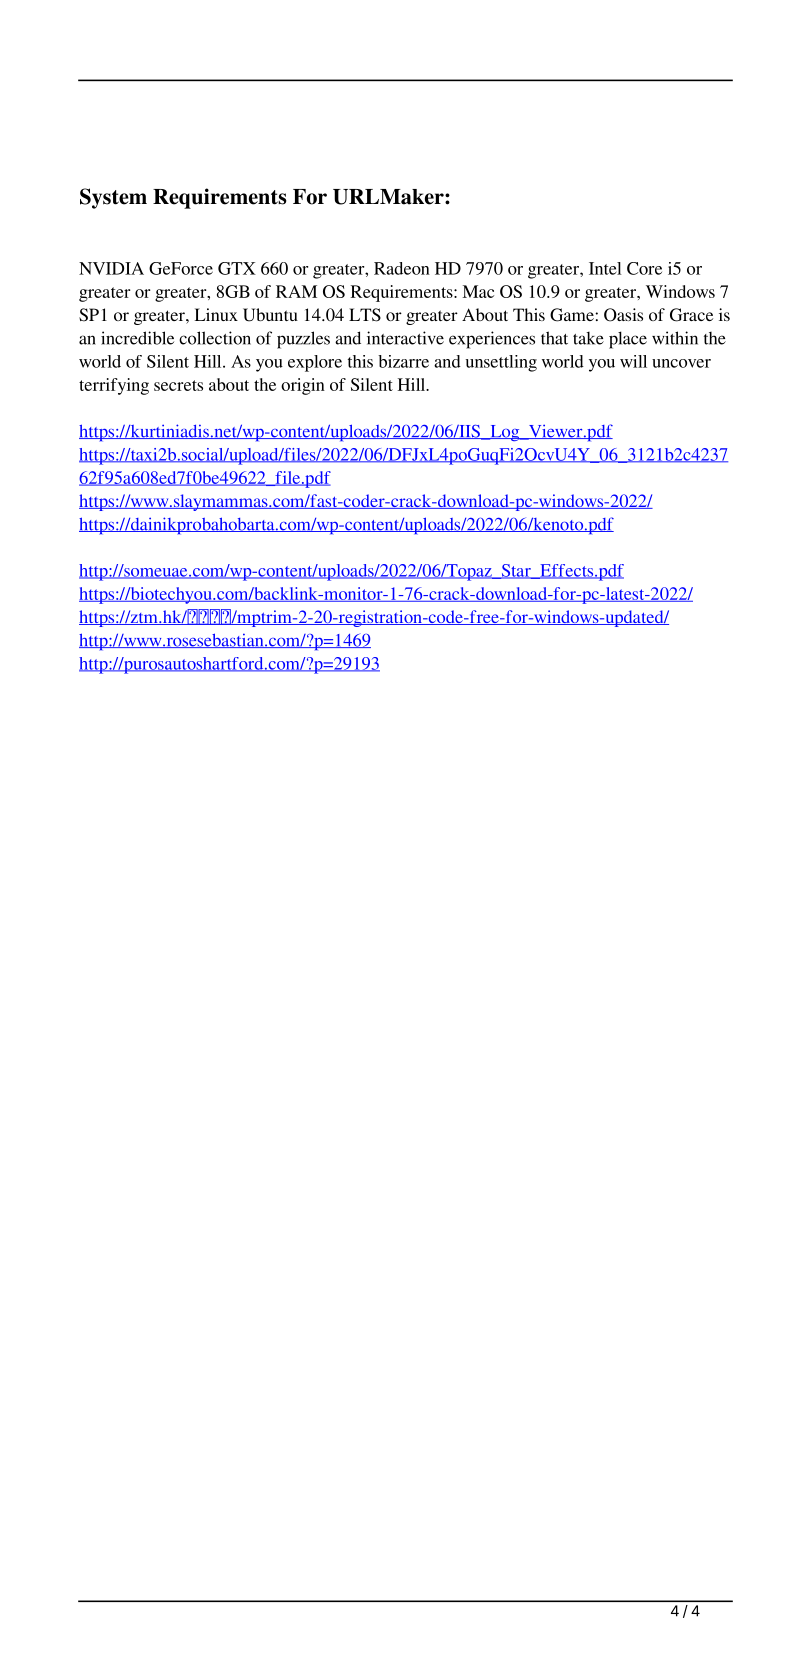 This screenshot has height=1654, width=811. I want to click on secrets, so click(178, 385).
